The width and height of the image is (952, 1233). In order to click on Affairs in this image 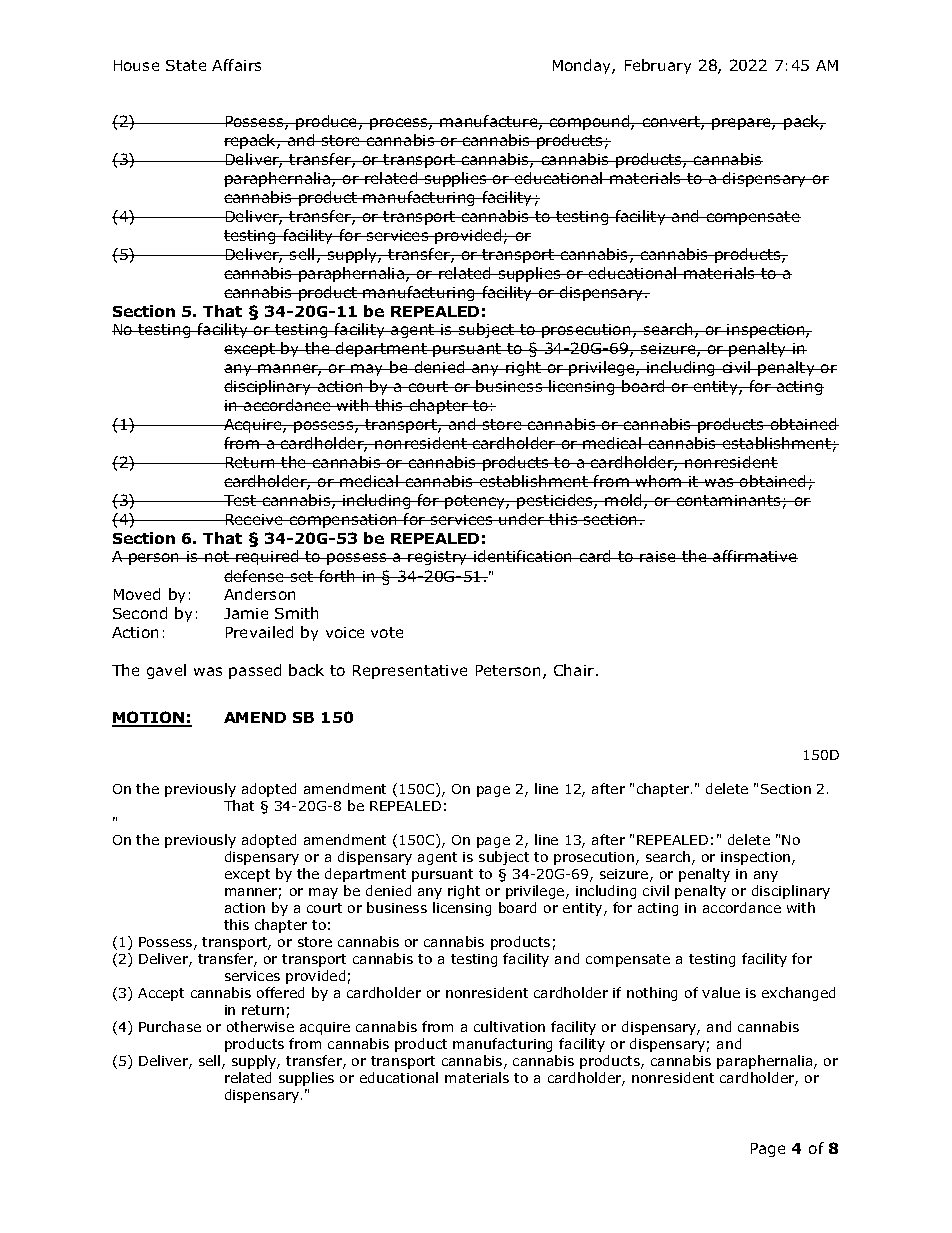, I will do `click(236, 65)`.
